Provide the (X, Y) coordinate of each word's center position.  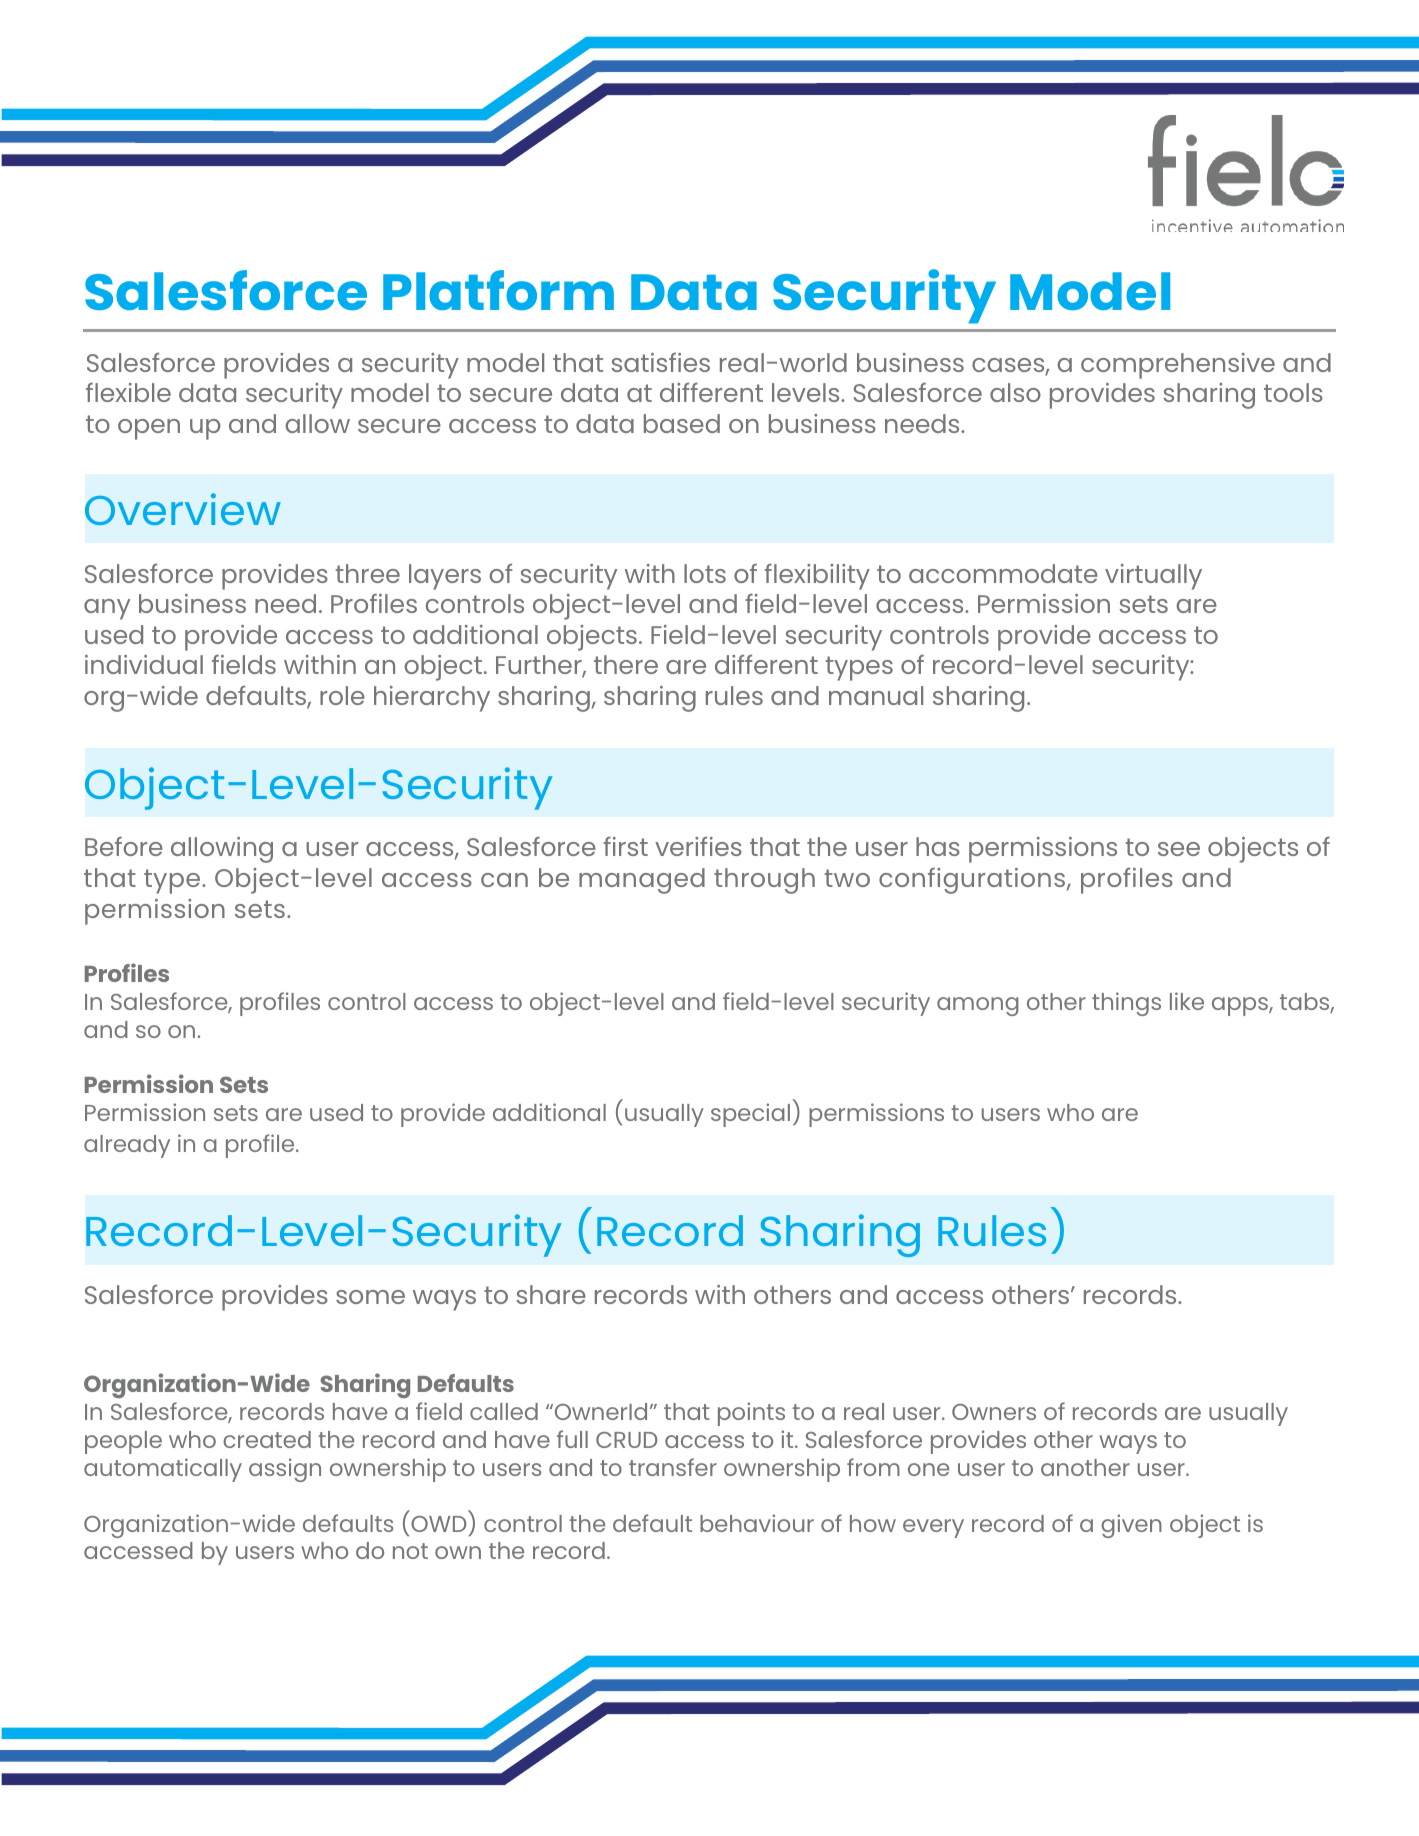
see (1179, 849)
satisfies (660, 362)
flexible (128, 392)
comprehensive (1178, 366)
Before (124, 846)
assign (285, 1470)
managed (642, 881)
